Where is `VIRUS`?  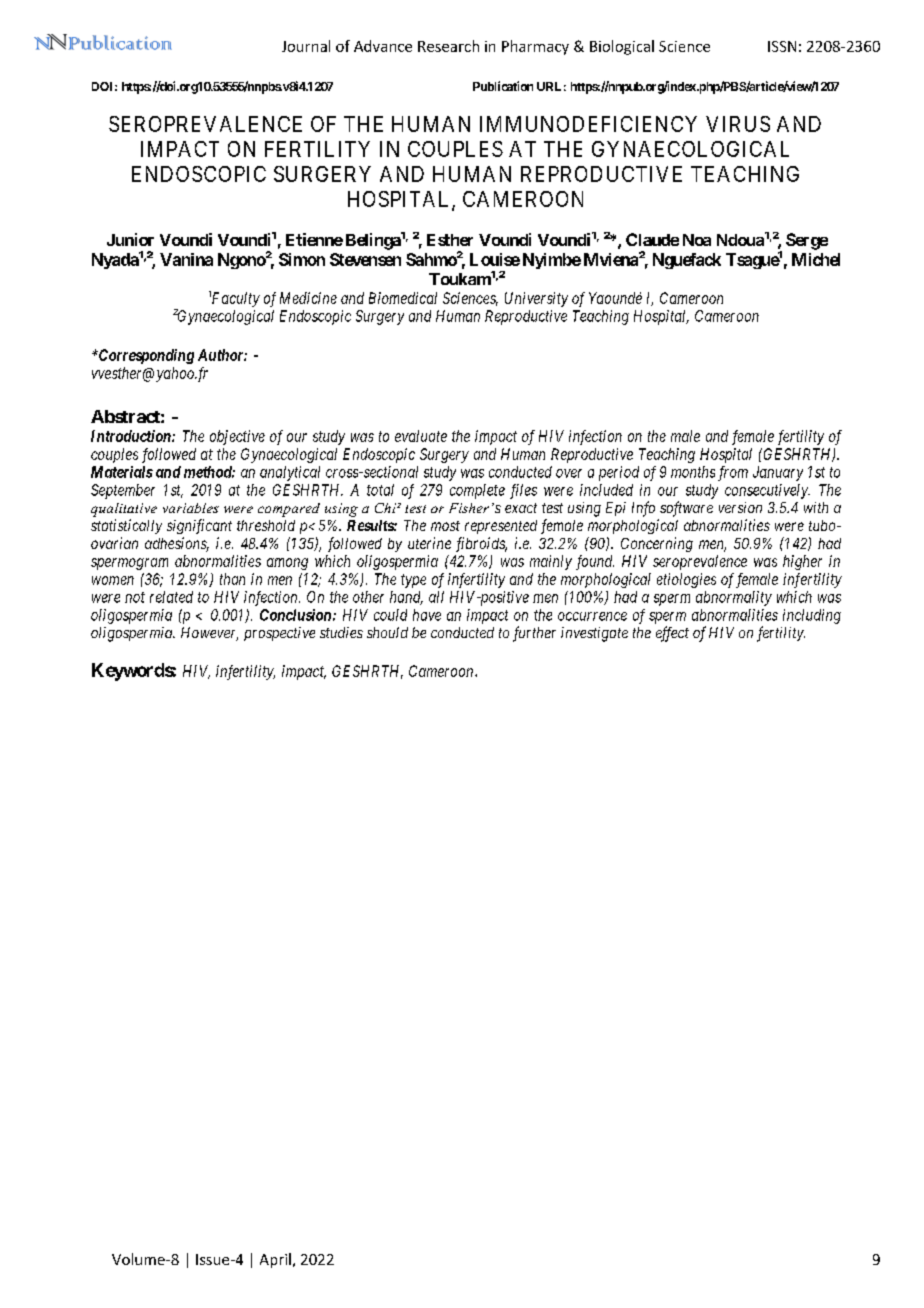
VIRUS is located at coordinates (738, 124).
